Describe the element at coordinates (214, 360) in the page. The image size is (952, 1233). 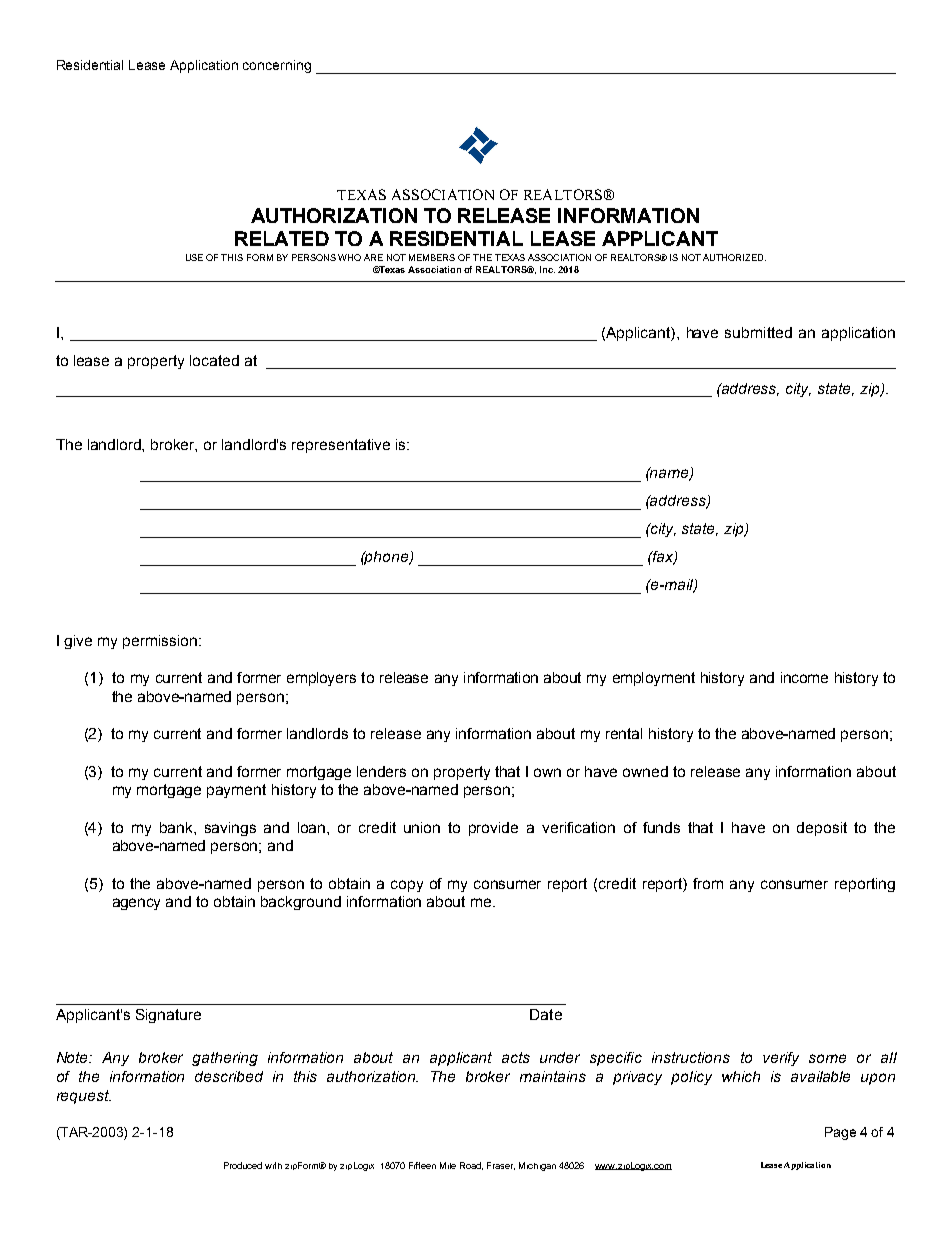
I see `located` at that location.
